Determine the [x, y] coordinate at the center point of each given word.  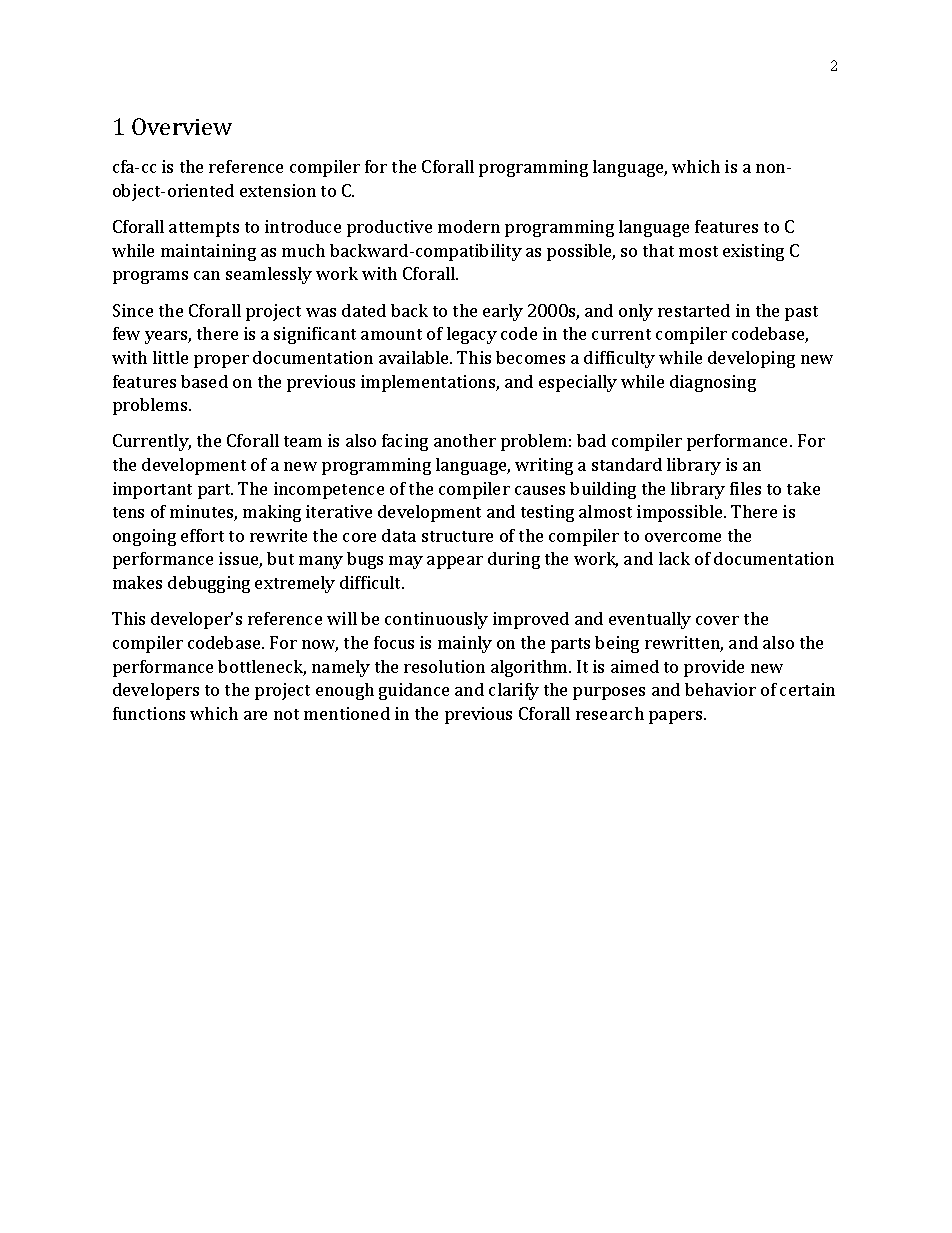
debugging [209, 584]
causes [540, 490]
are [255, 715]
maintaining [208, 252]
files [745, 488]
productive [389, 228]
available [415, 357]
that [658, 250]
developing [751, 359]
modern [469, 226]
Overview [182, 126]
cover [717, 620]
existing [753, 252]
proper [221, 361]
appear [455, 562]
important [152, 490]
